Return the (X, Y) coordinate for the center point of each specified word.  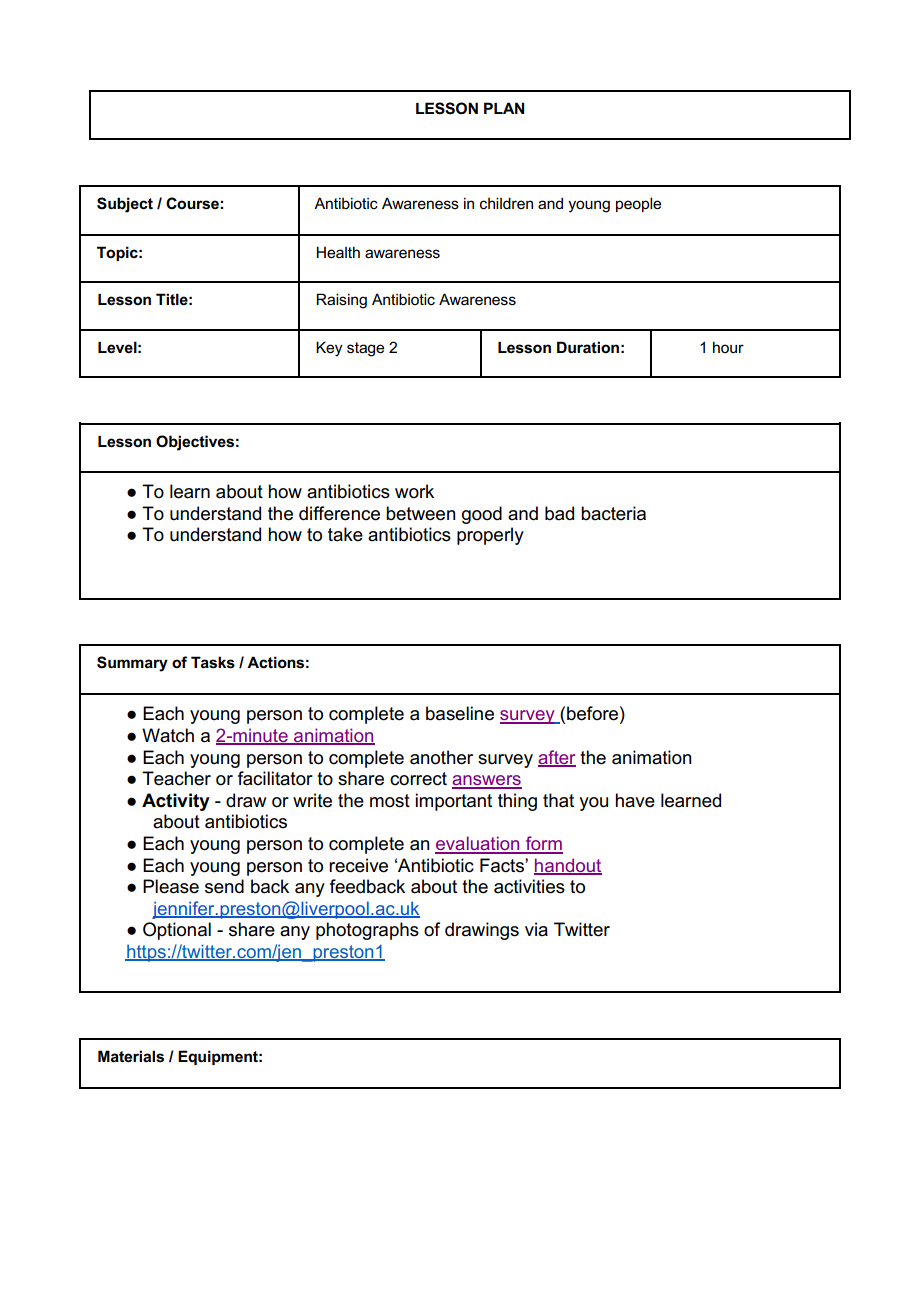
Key (329, 349)
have (635, 800)
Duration (588, 347)
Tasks (213, 662)
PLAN (504, 108)
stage (365, 349)
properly (490, 536)
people (638, 204)
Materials (131, 1056)
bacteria (613, 513)
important (453, 802)
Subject (125, 205)
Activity (176, 802)
